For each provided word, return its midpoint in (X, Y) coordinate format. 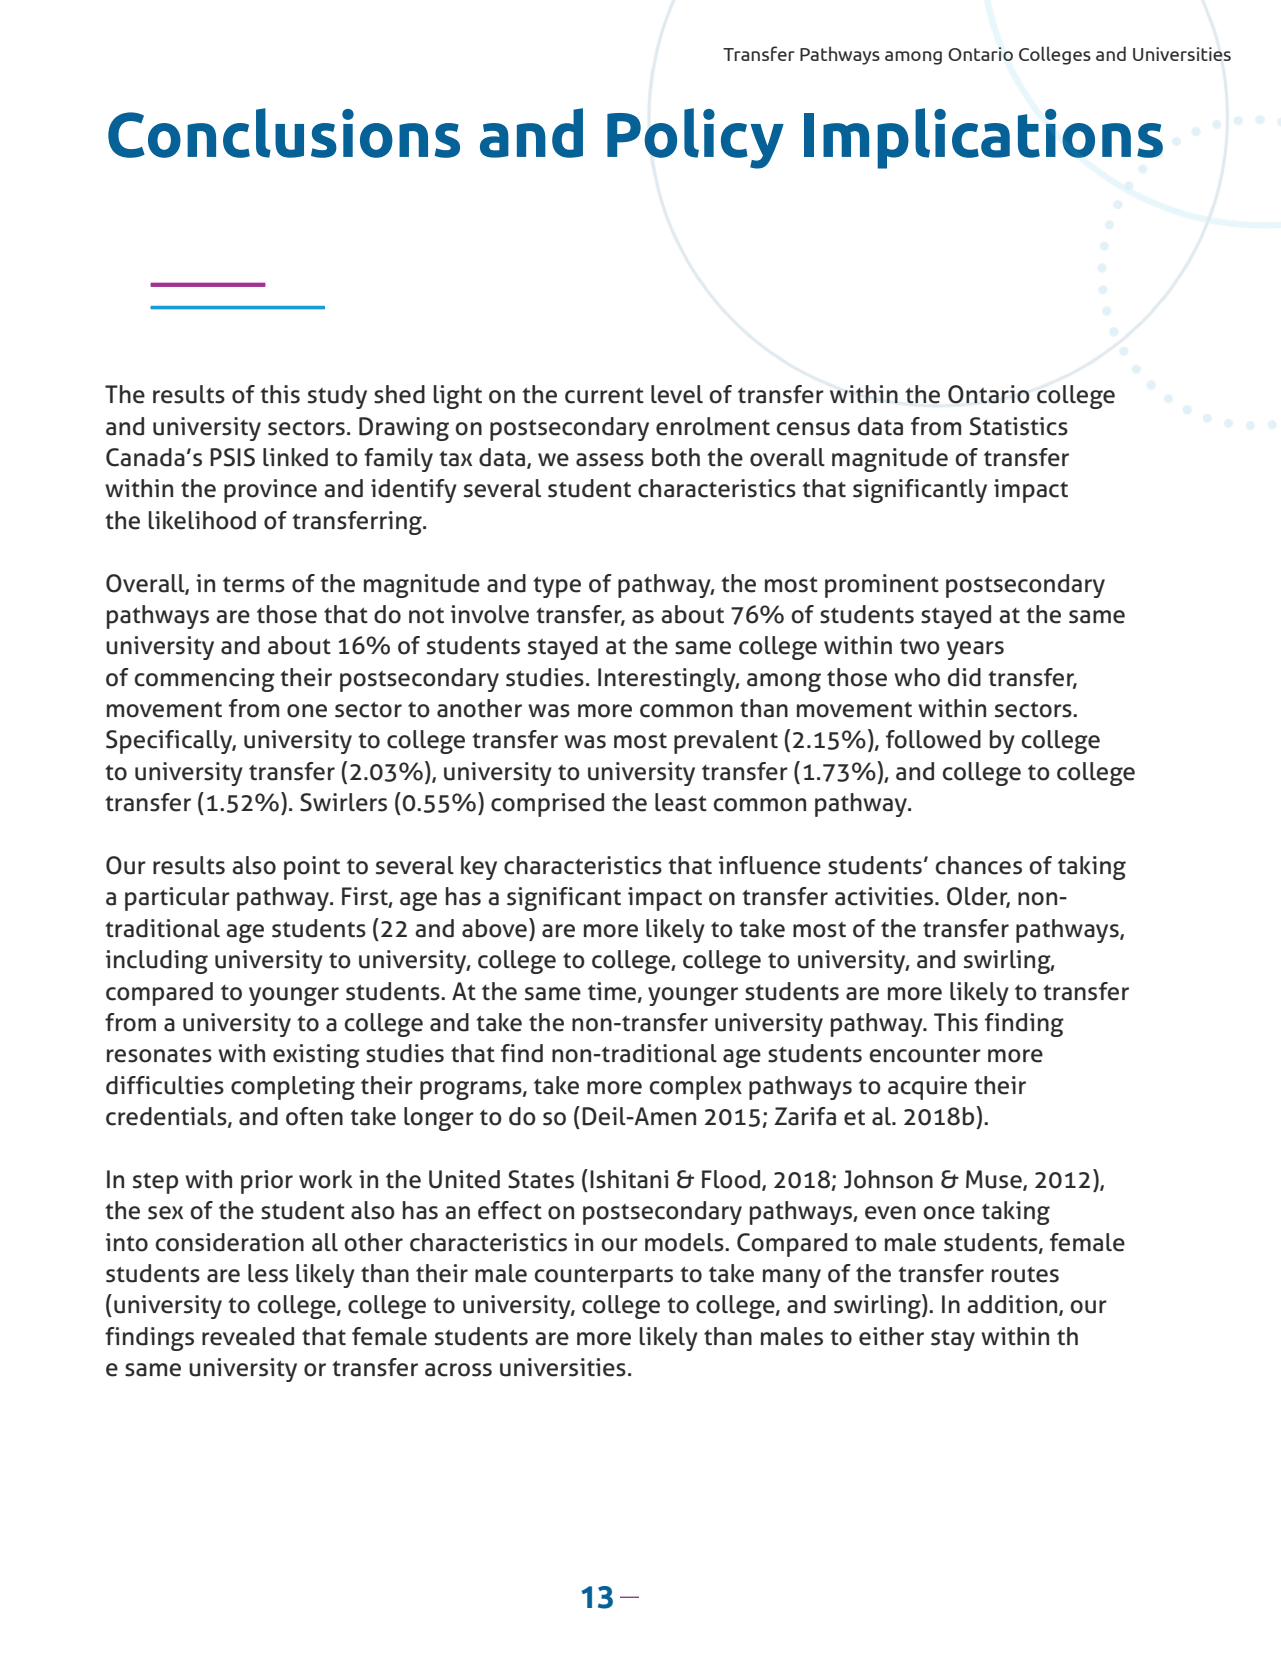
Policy (695, 138)
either (891, 1336)
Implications (983, 138)
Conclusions (284, 133)
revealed (248, 1336)
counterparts (604, 1277)
